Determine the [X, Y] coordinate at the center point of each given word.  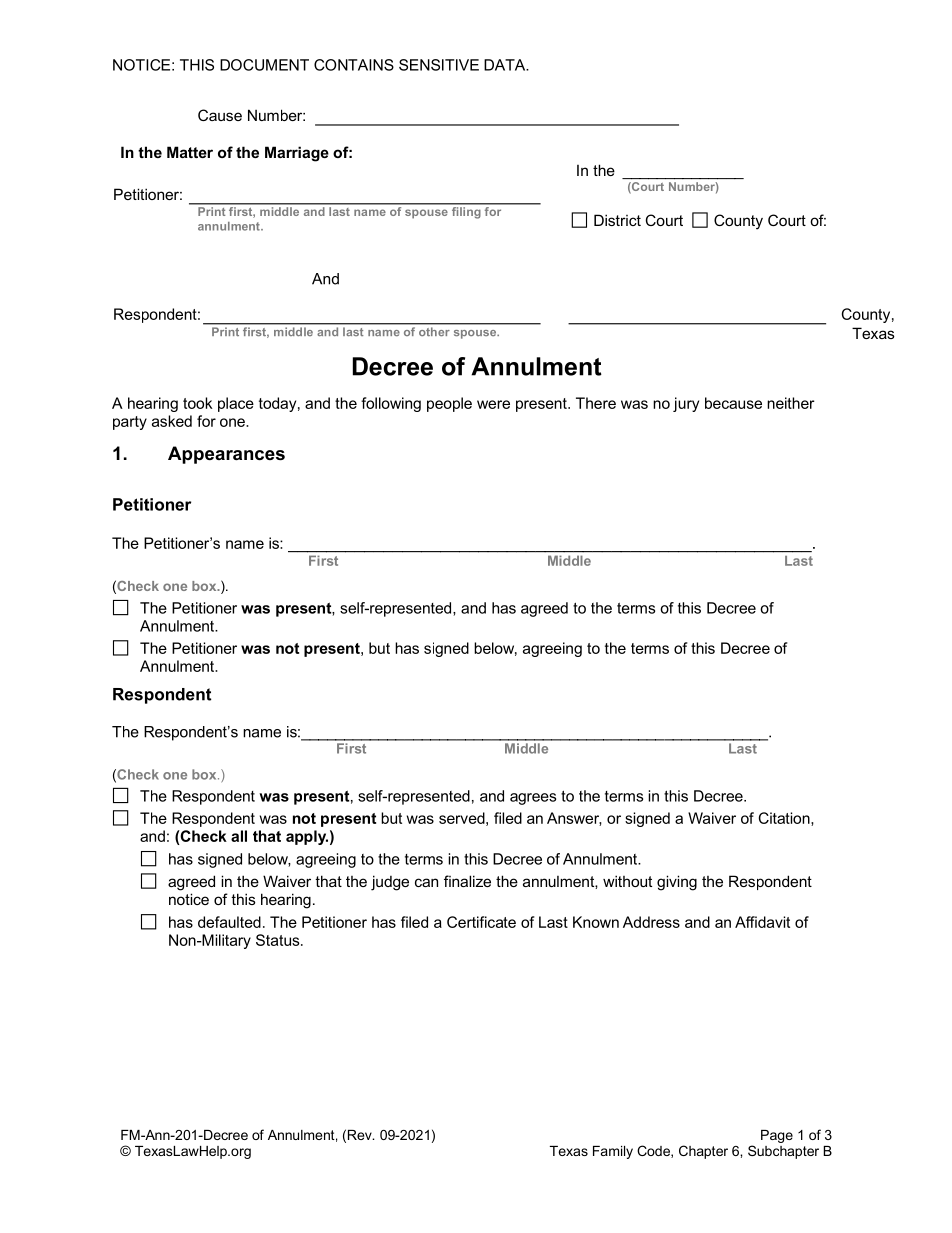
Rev [361, 1135]
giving [677, 883]
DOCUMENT [264, 65]
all [239, 836]
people [449, 404]
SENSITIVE [439, 65]
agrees [533, 799]
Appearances [226, 455]
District [617, 220]
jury [686, 404]
